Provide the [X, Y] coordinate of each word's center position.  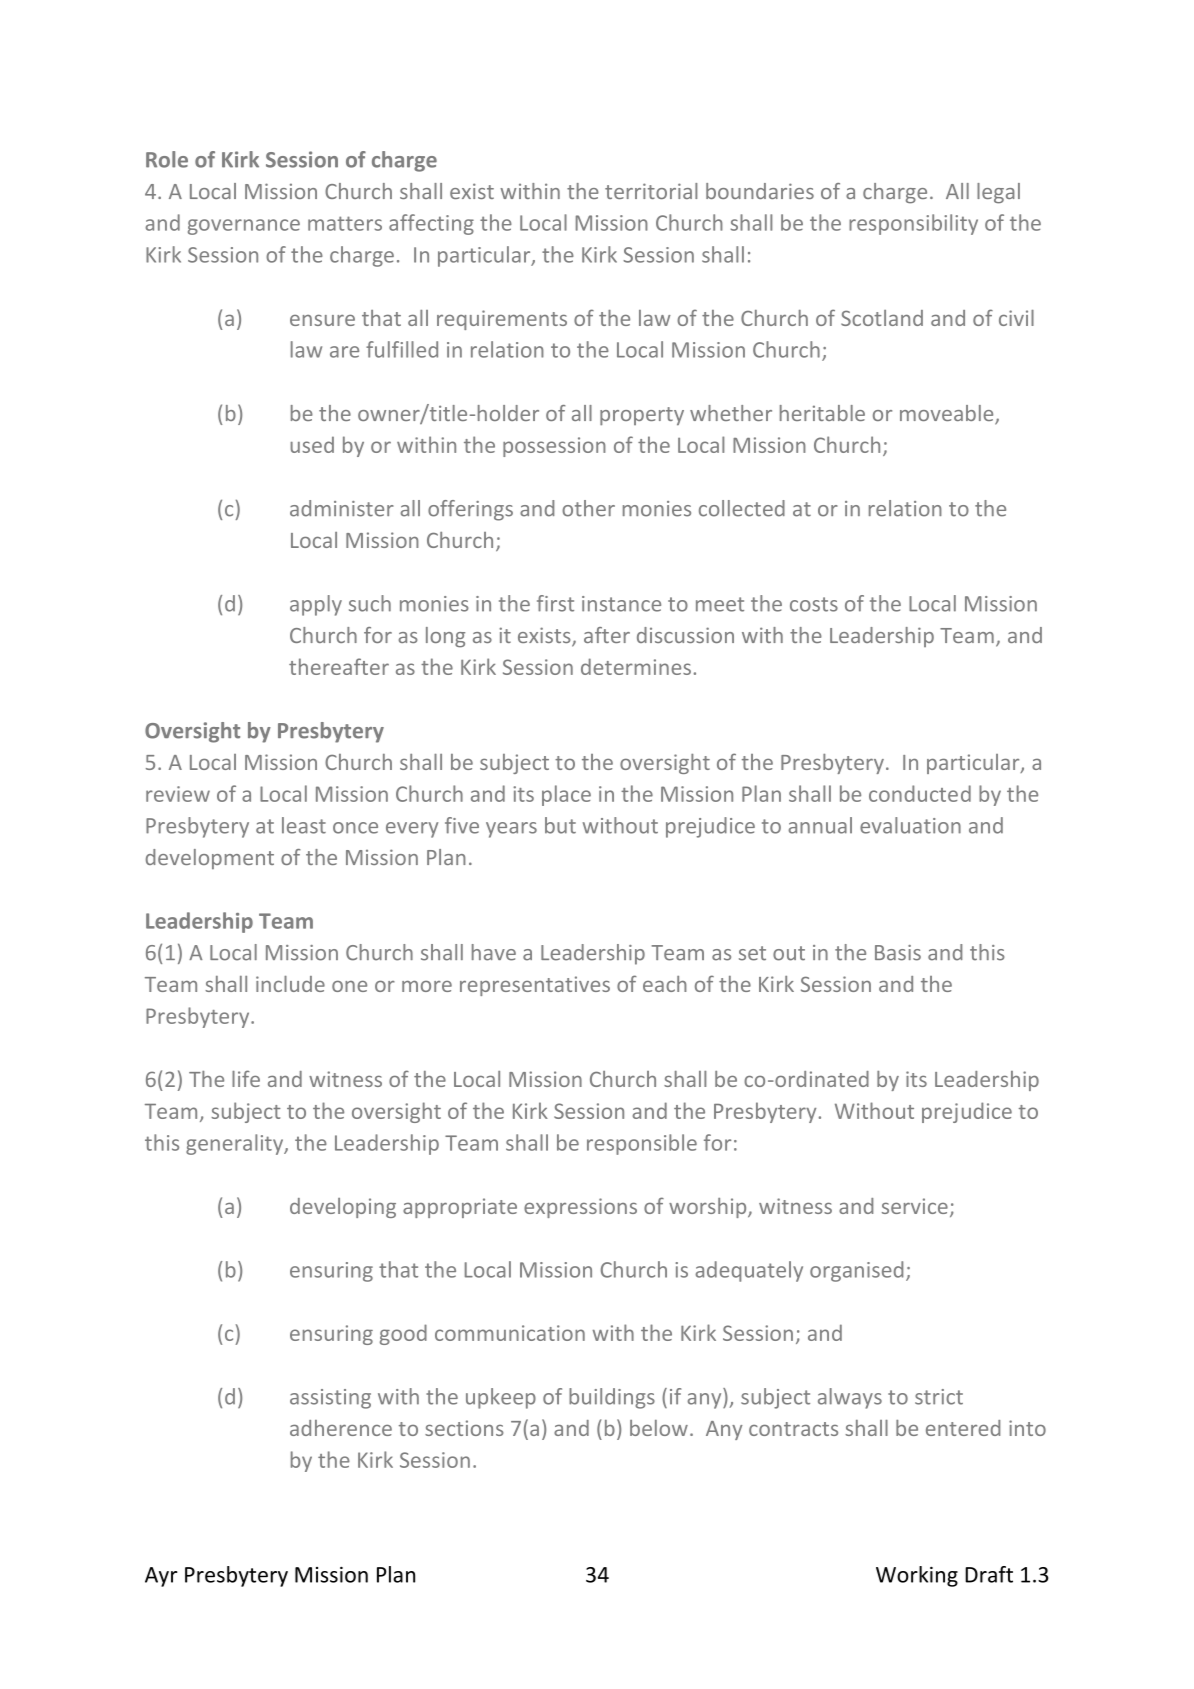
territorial [651, 191]
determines [636, 666]
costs [814, 604]
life [246, 1078]
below [659, 1428]
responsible [642, 1144]
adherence [341, 1428]
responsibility [913, 224]
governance [244, 227]
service [915, 1206]
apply [316, 605]
